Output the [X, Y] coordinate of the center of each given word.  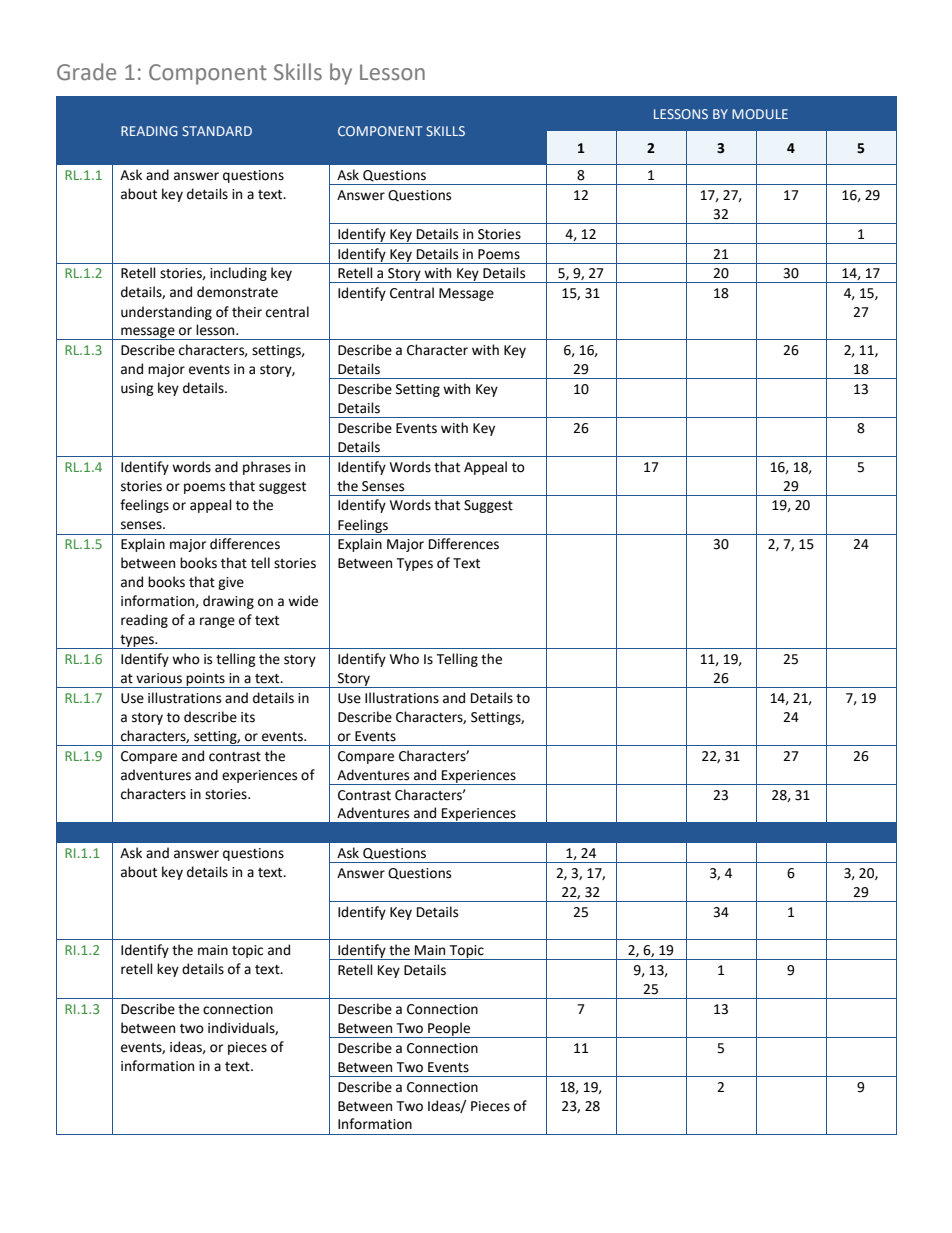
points [206, 680]
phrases [267, 468]
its [248, 717]
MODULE [760, 114]
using [137, 389]
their [247, 312]
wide [303, 601]
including [238, 274]
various [159, 678]
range [217, 622]
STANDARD [217, 131]
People [449, 1030]
